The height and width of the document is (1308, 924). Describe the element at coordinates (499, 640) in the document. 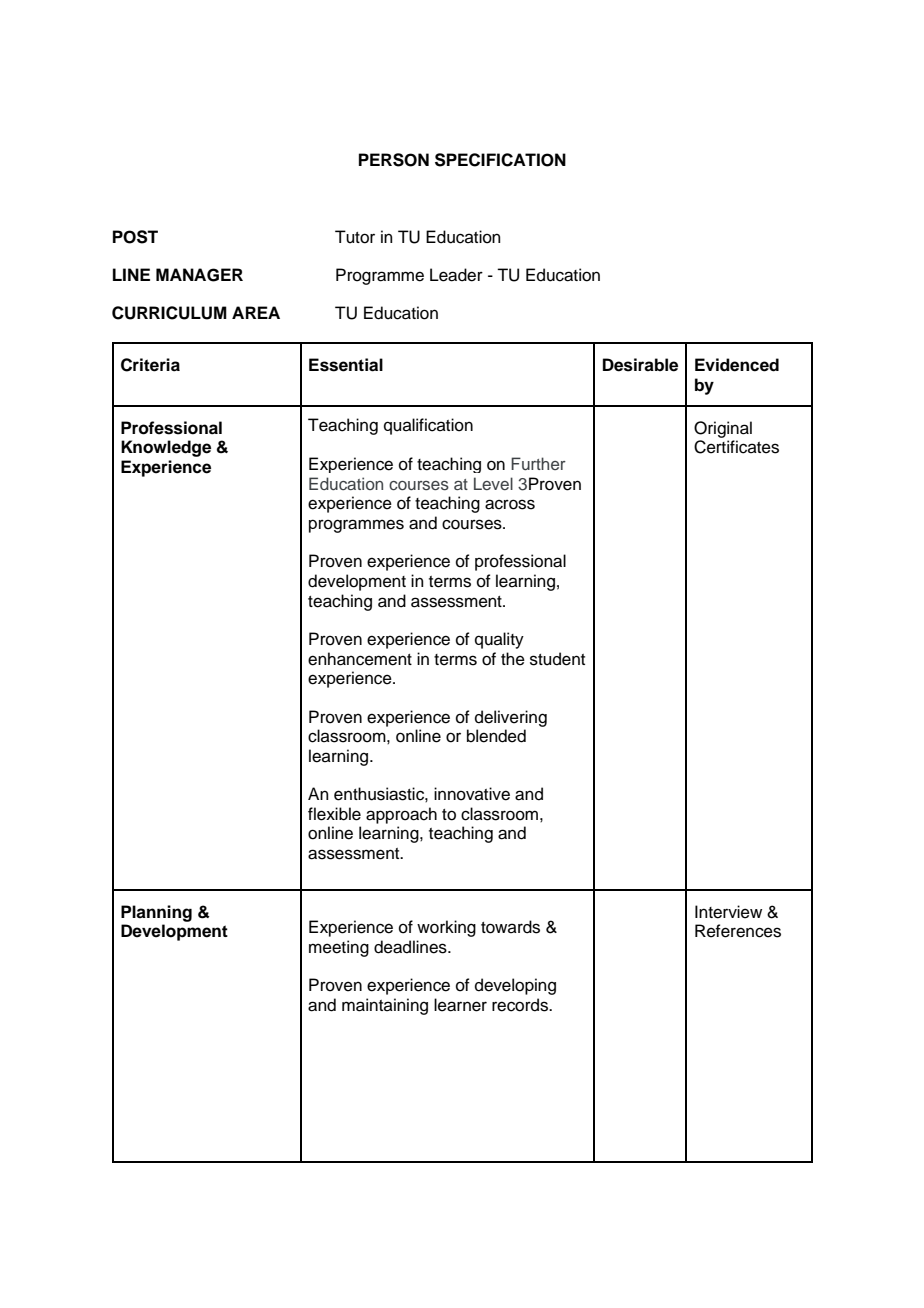

I see `quality` at that location.
